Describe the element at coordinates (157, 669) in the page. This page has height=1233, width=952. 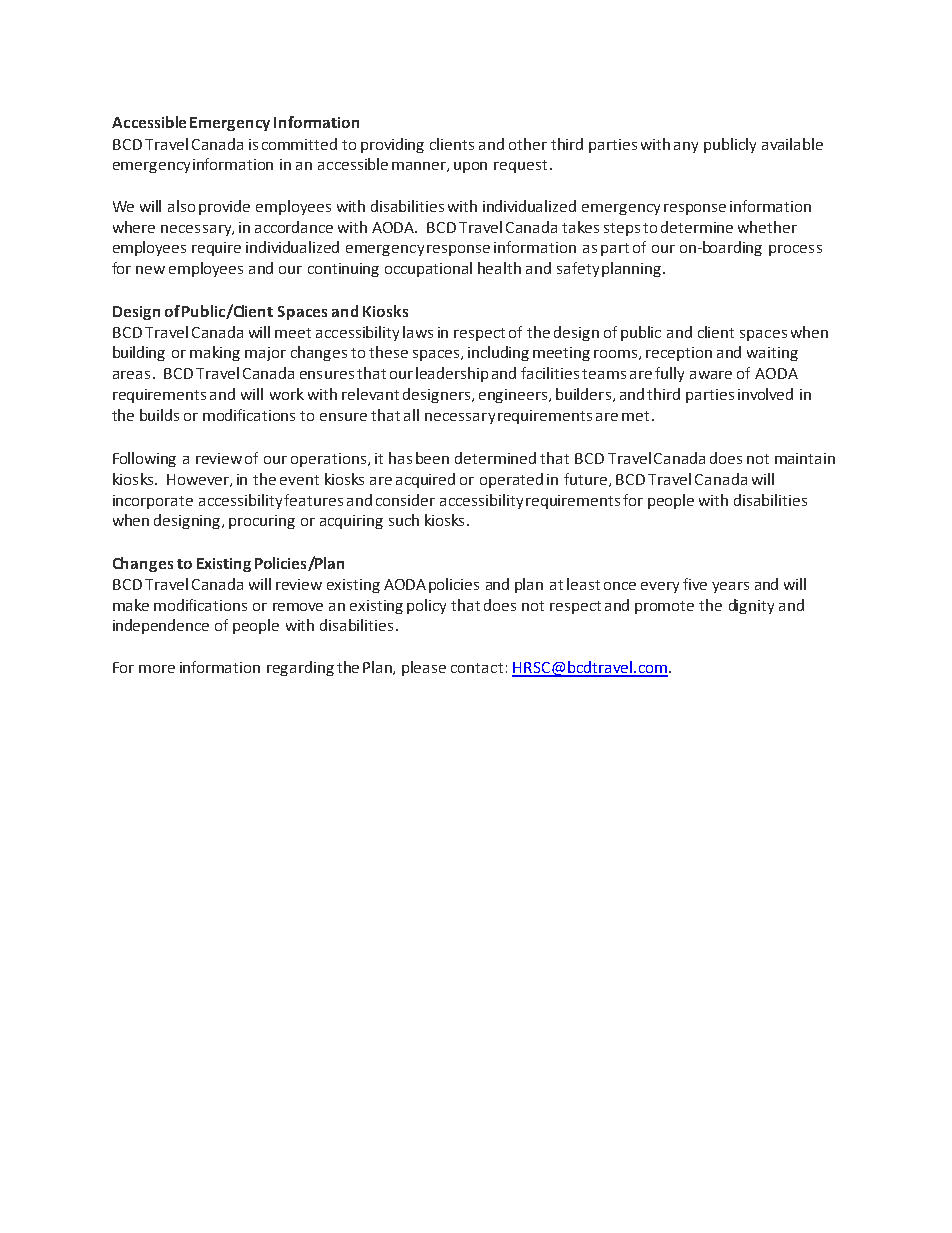
I see `more` at that location.
